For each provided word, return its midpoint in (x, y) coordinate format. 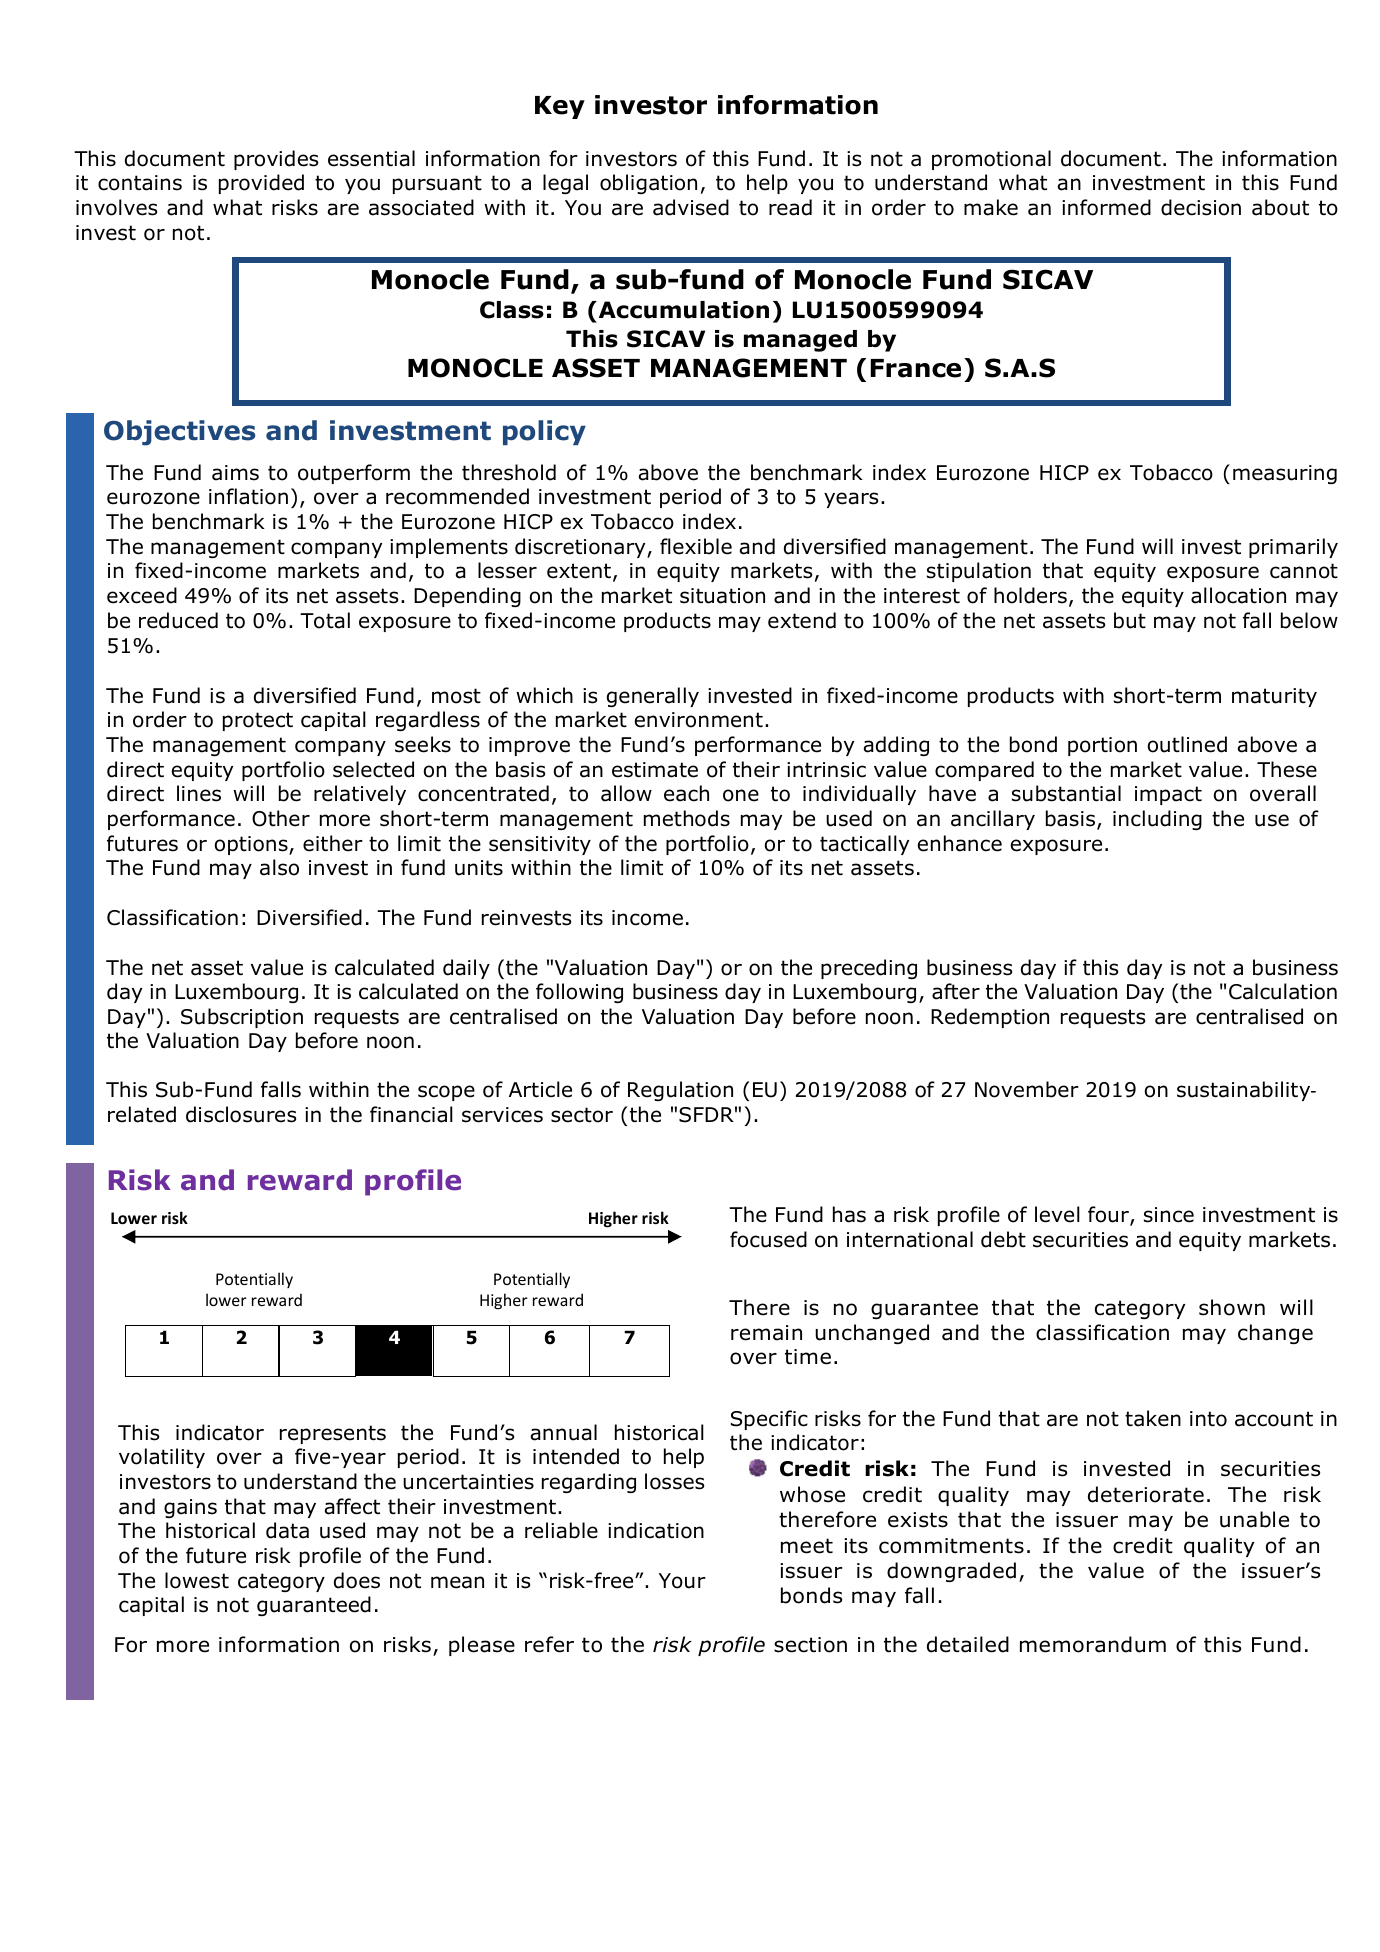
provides (276, 160)
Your (682, 1581)
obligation (648, 184)
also (279, 867)
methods (687, 818)
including (1157, 820)
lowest (197, 1580)
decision (1201, 207)
